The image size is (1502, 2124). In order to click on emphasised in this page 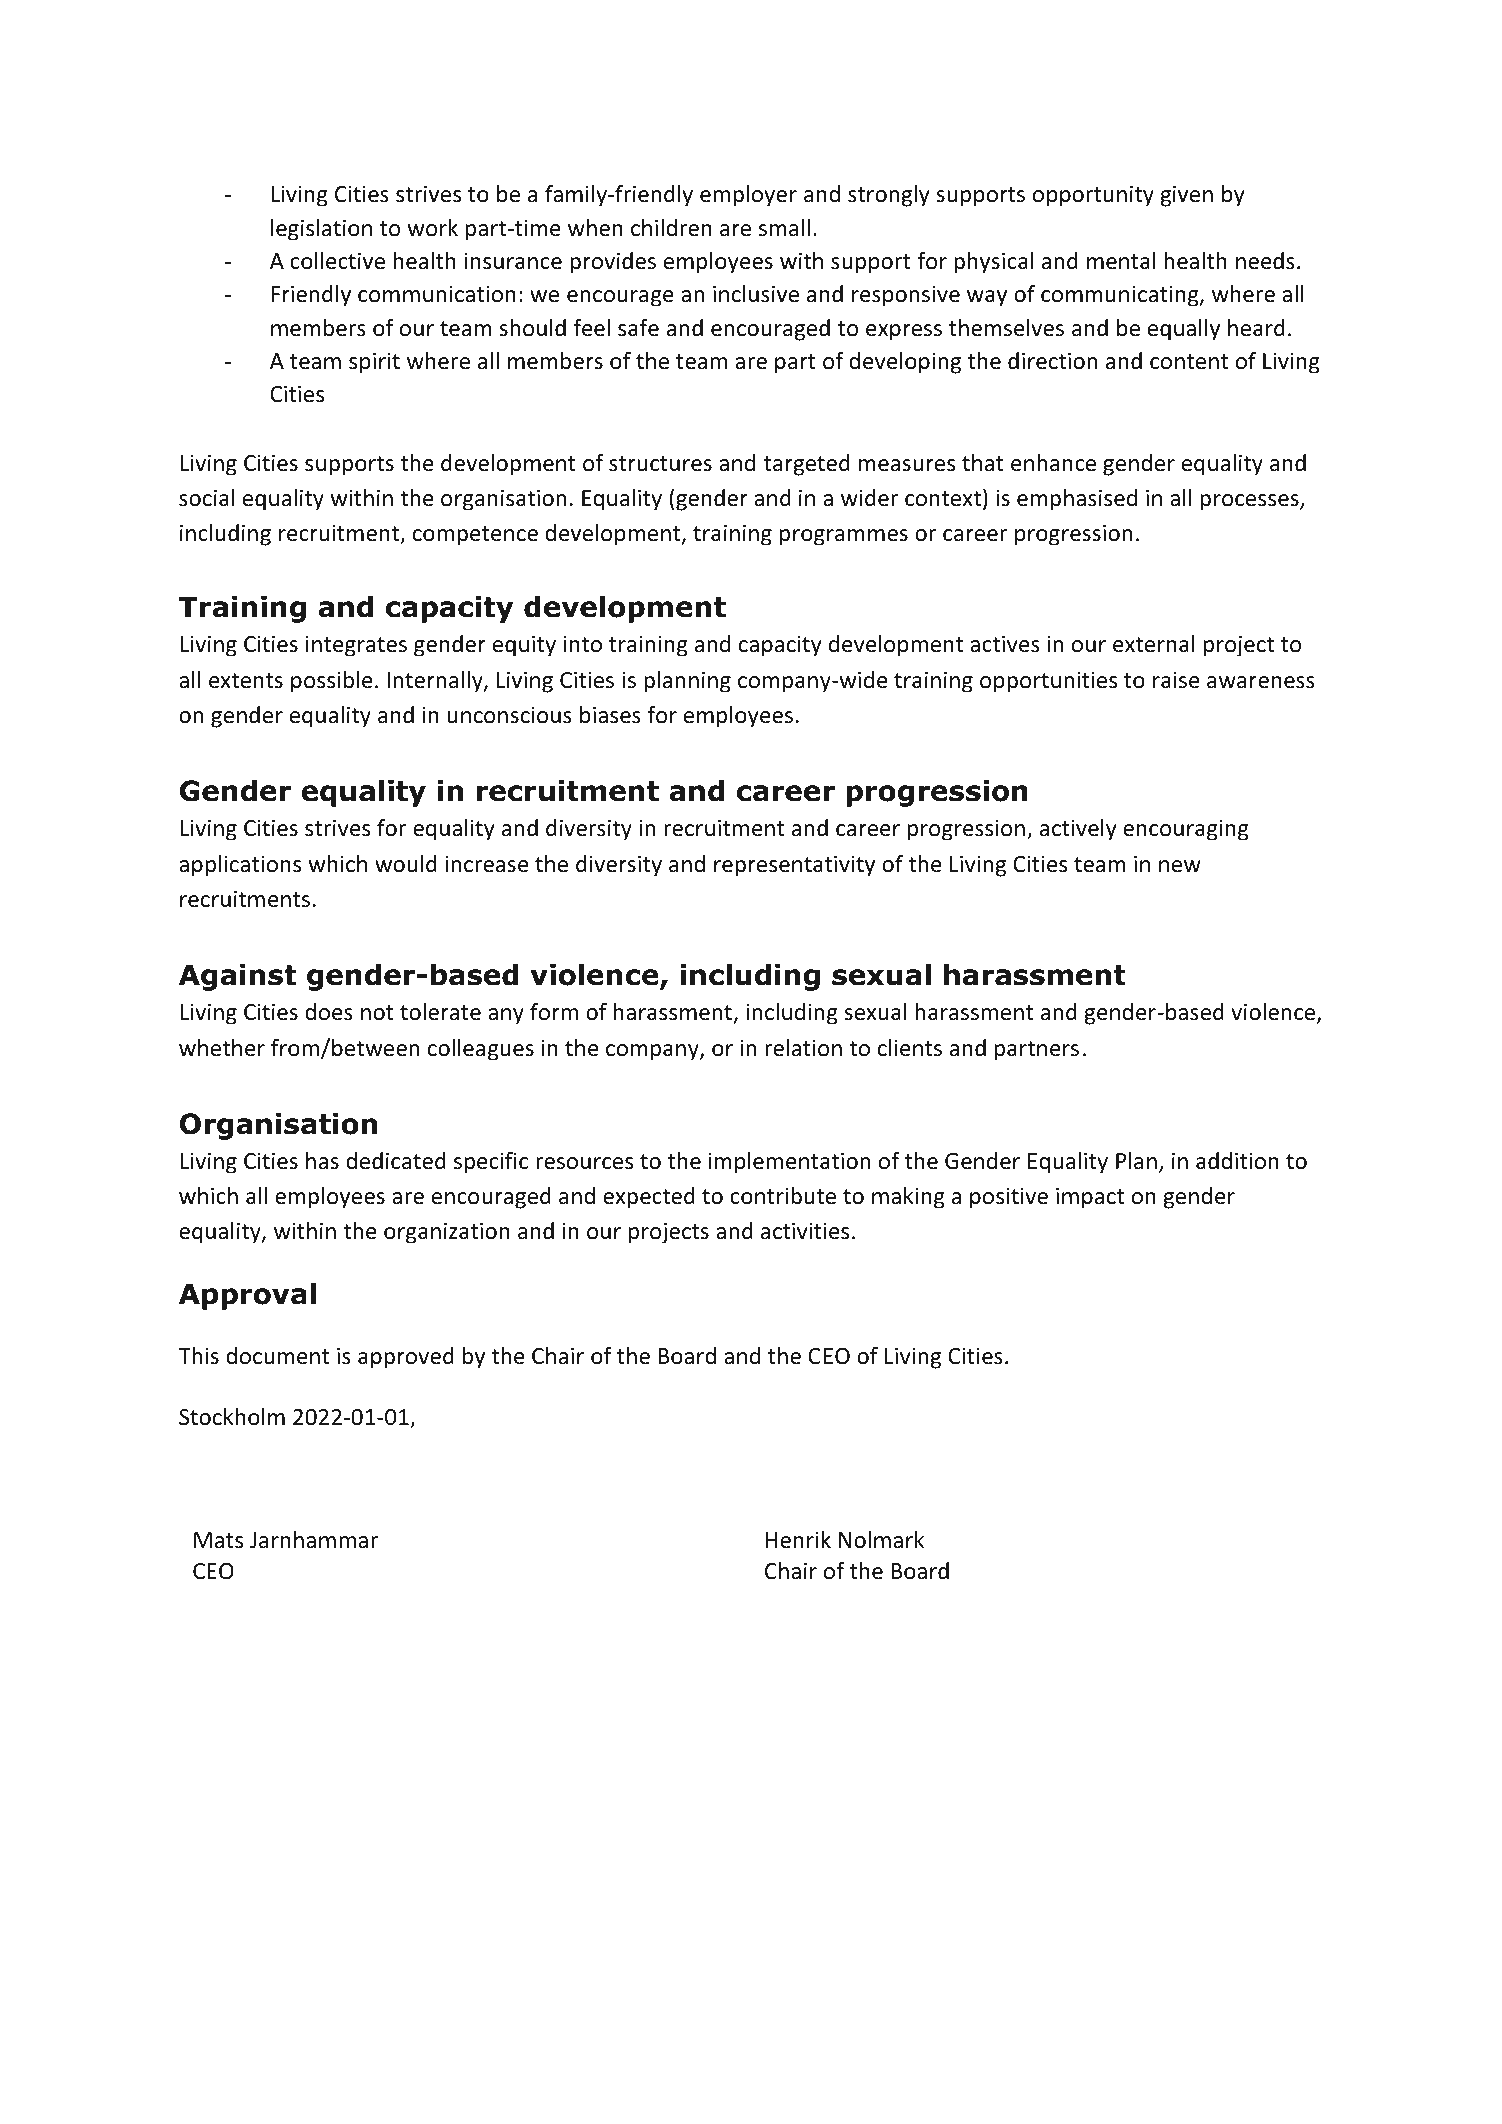, I will do `click(1077, 500)`.
